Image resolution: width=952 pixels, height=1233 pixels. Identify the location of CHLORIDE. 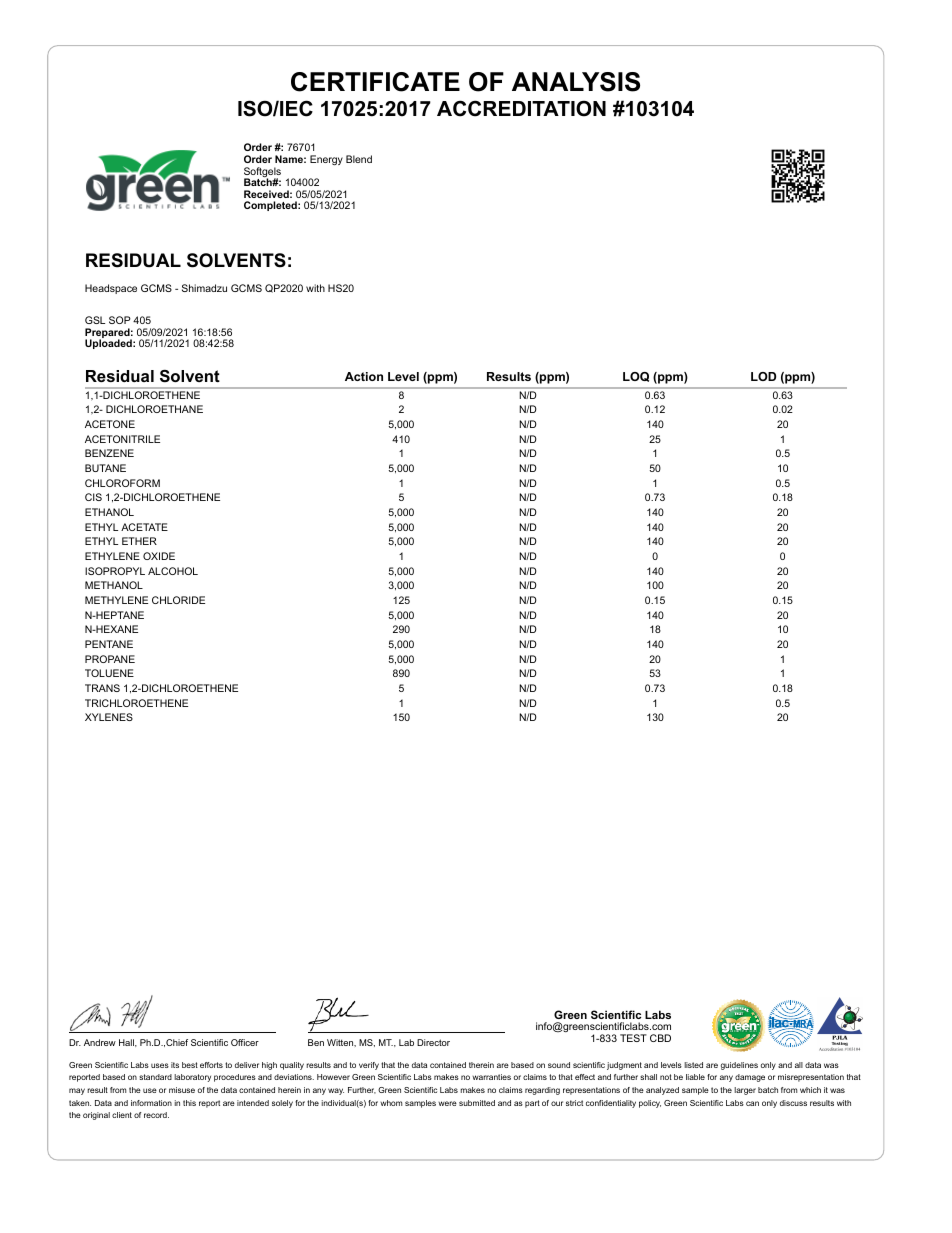
(178, 600).
